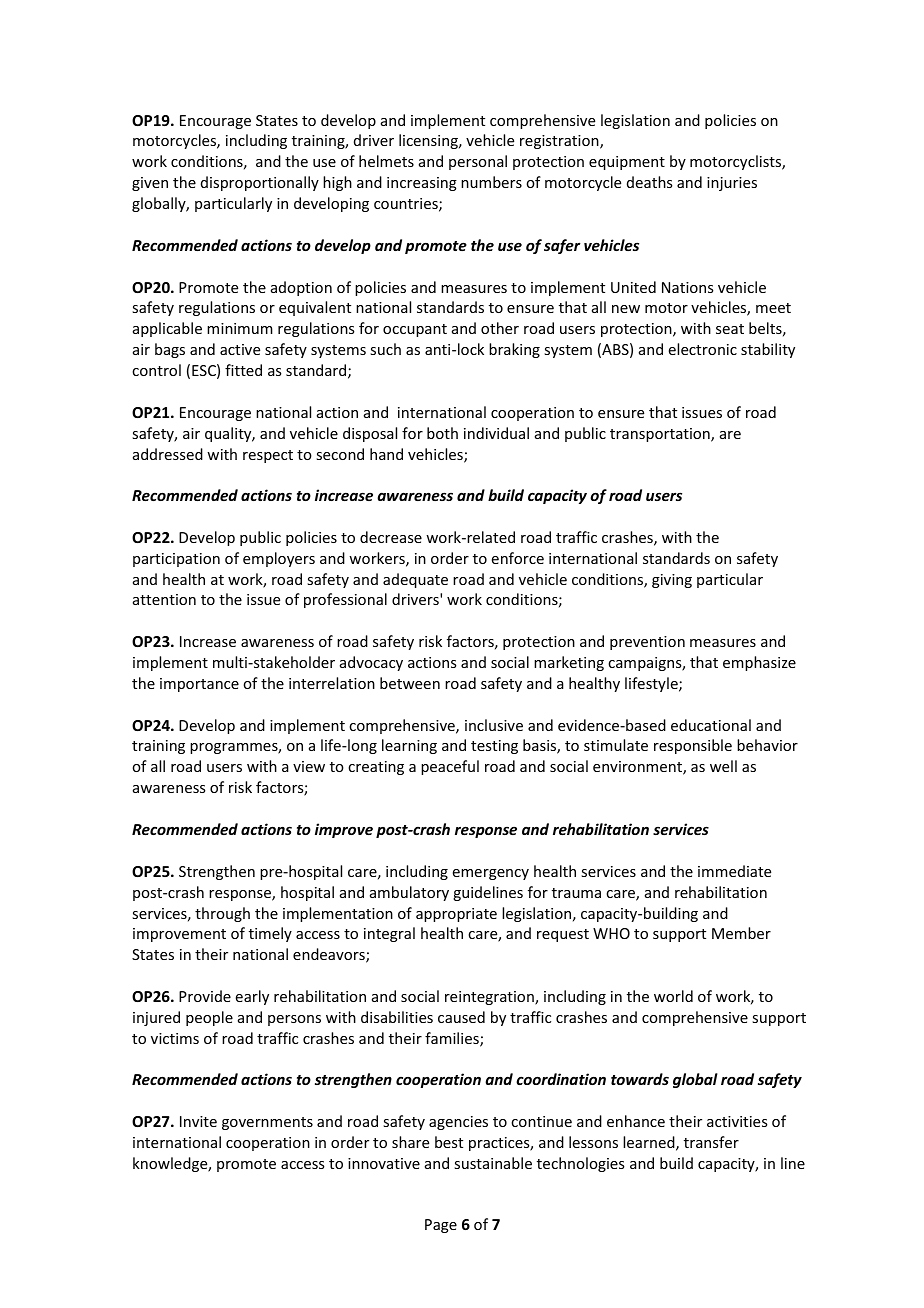  What do you see at coordinates (222, 914) in the screenshot?
I see `through` at bounding box center [222, 914].
